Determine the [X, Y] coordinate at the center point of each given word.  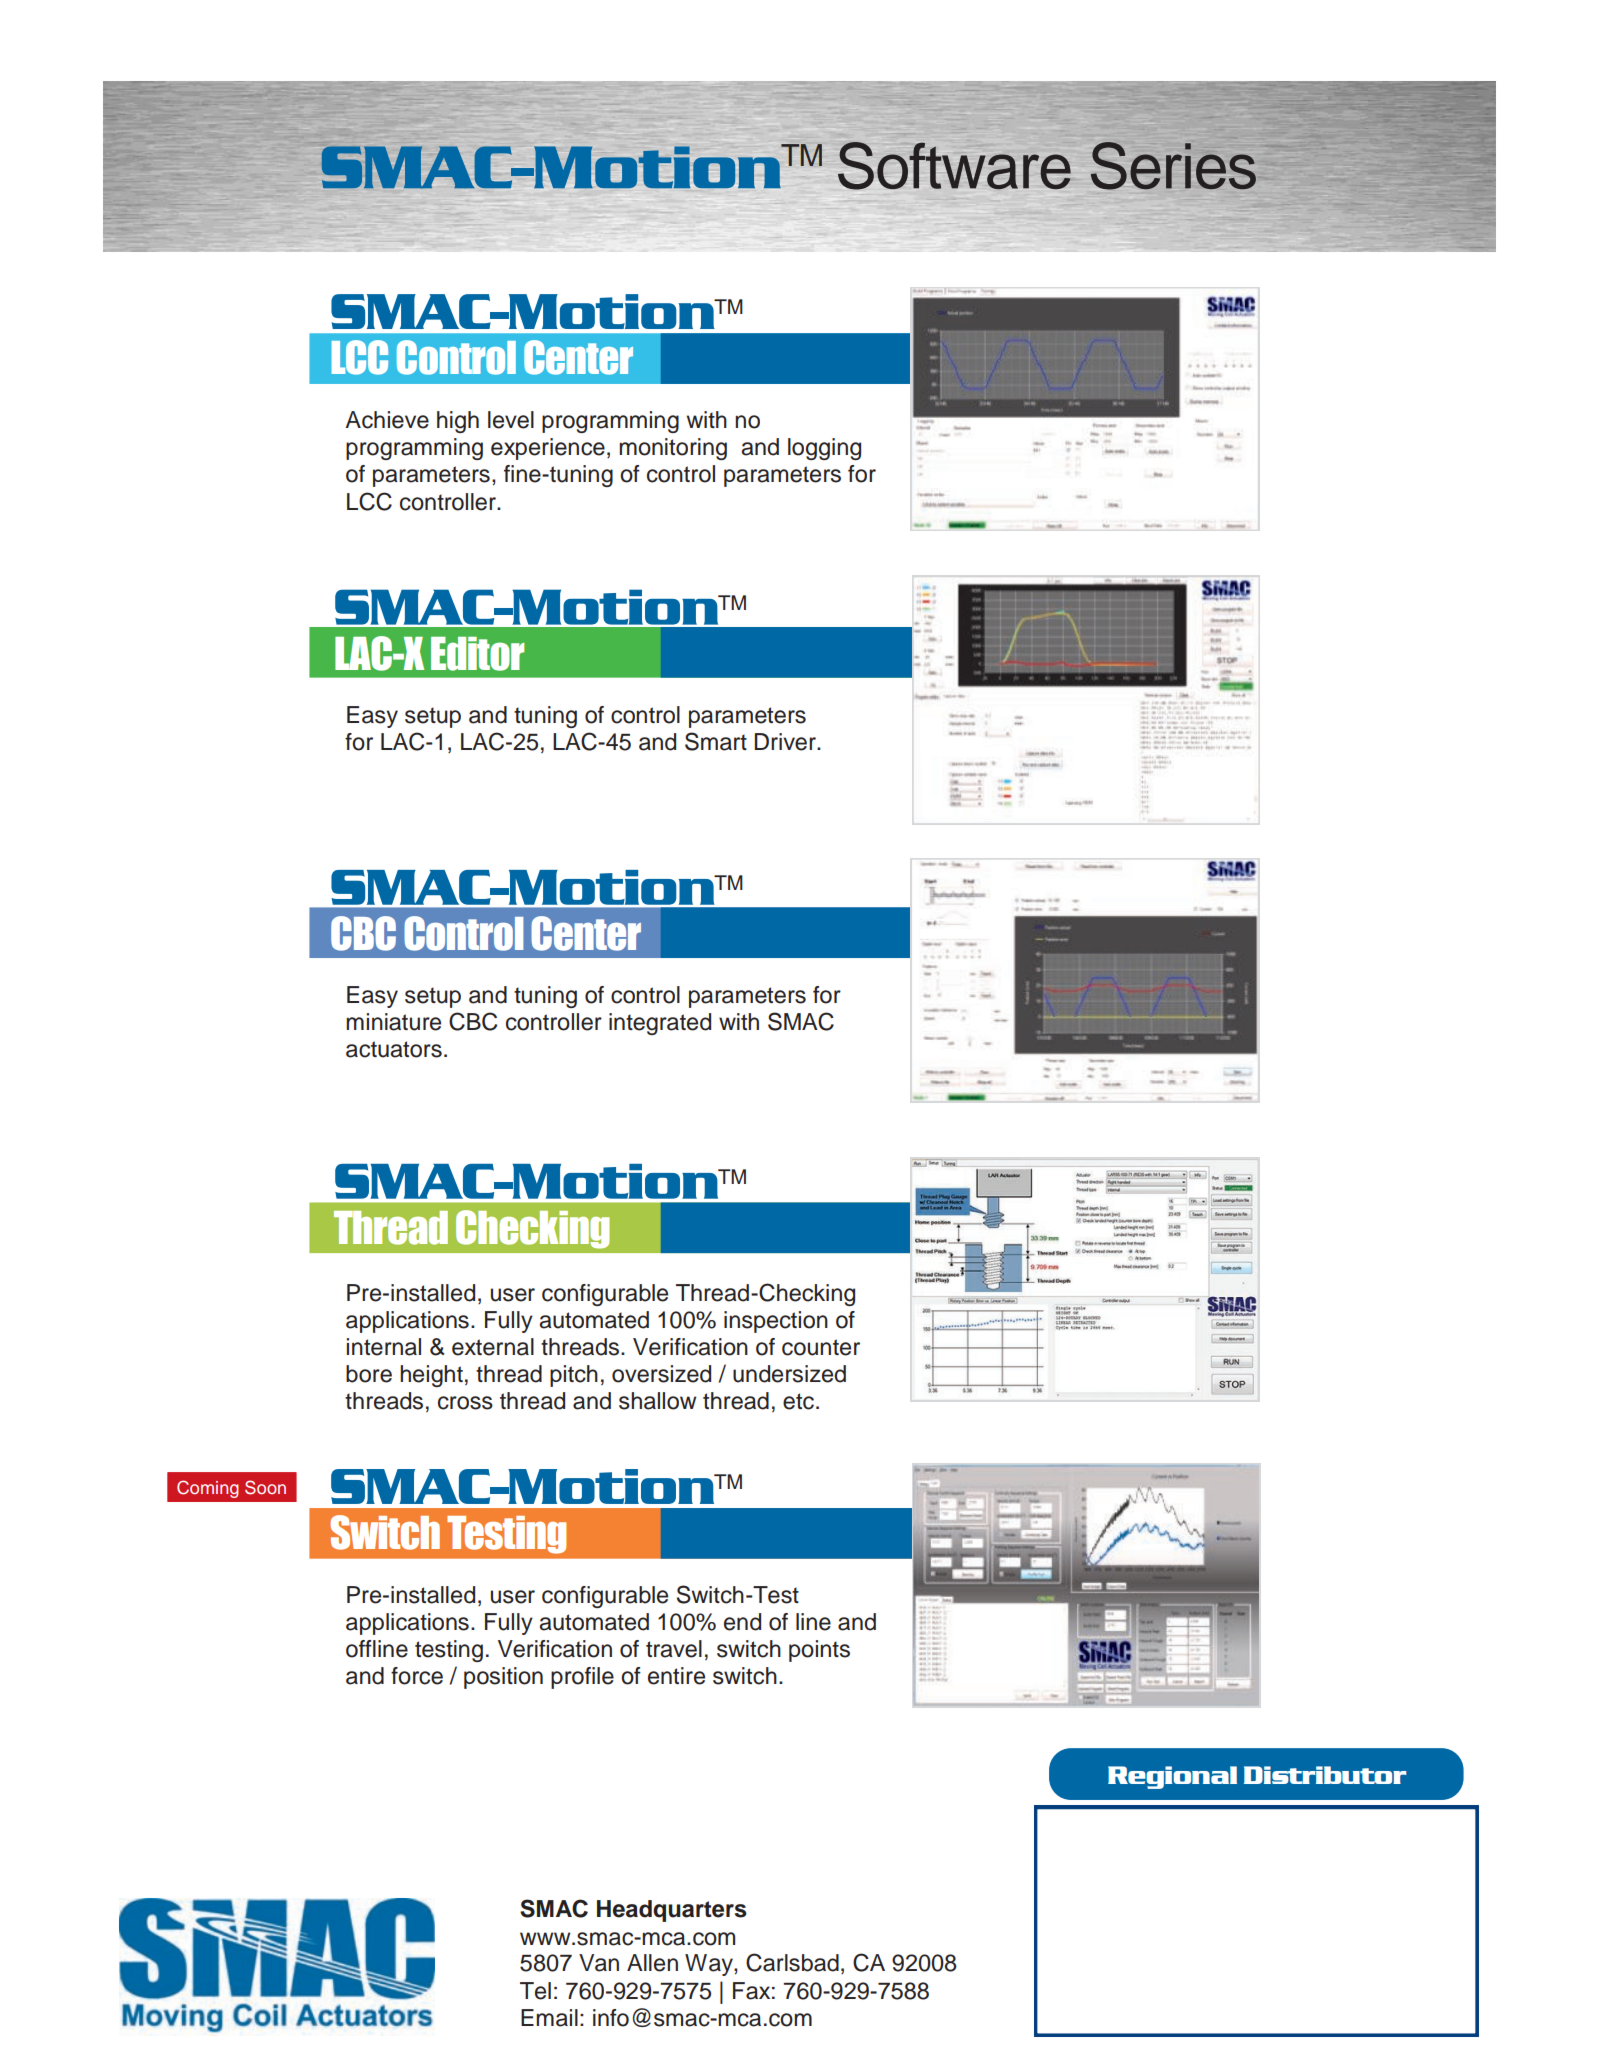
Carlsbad [792, 1962]
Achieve [387, 420]
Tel [535, 1991]
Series [1173, 166]
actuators [394, 1049]
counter [821, 1347]
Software [954, 166]
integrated [660, 1024]
